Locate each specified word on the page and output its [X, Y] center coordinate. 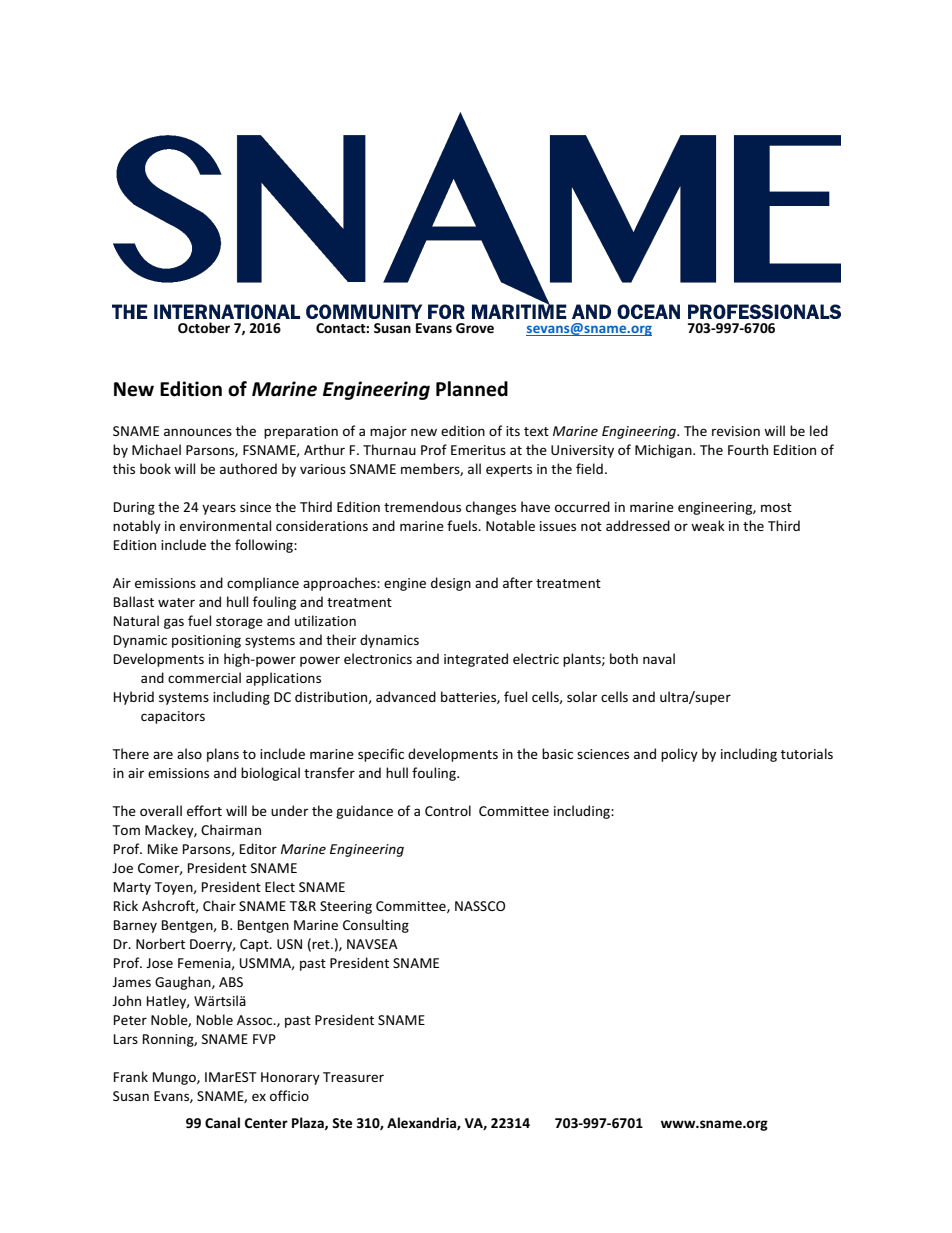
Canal [222, 1122]
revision [736, 431]
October [204, 327]
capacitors [173, 717]
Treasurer [353, 1077]
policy [679, 755]
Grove [475, 328]
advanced [406, 696]
